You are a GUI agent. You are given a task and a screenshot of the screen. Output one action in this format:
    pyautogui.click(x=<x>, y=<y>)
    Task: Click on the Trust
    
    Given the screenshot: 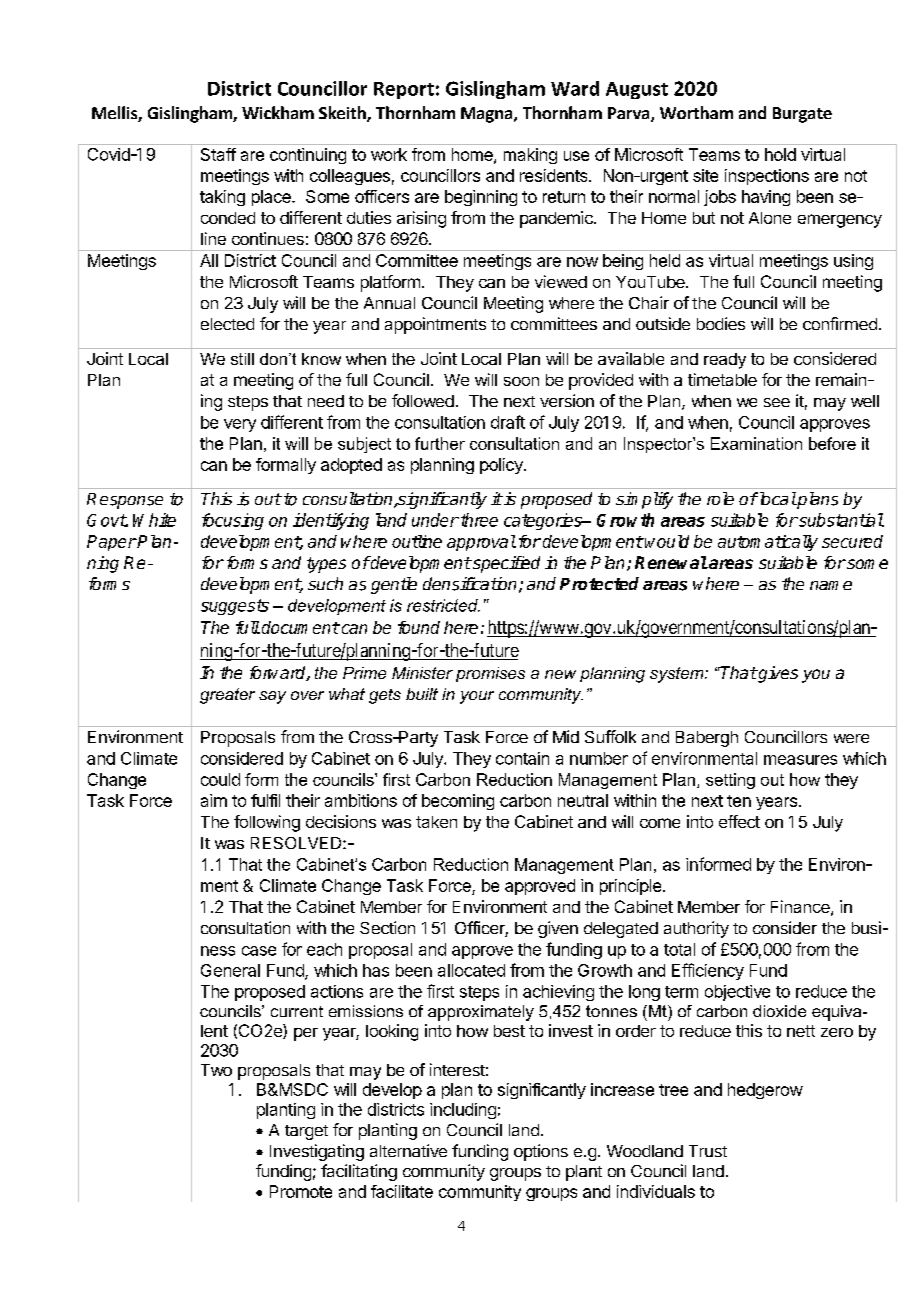 What is the action you would take?
    pyautogui.click(x=708, y=1151)
